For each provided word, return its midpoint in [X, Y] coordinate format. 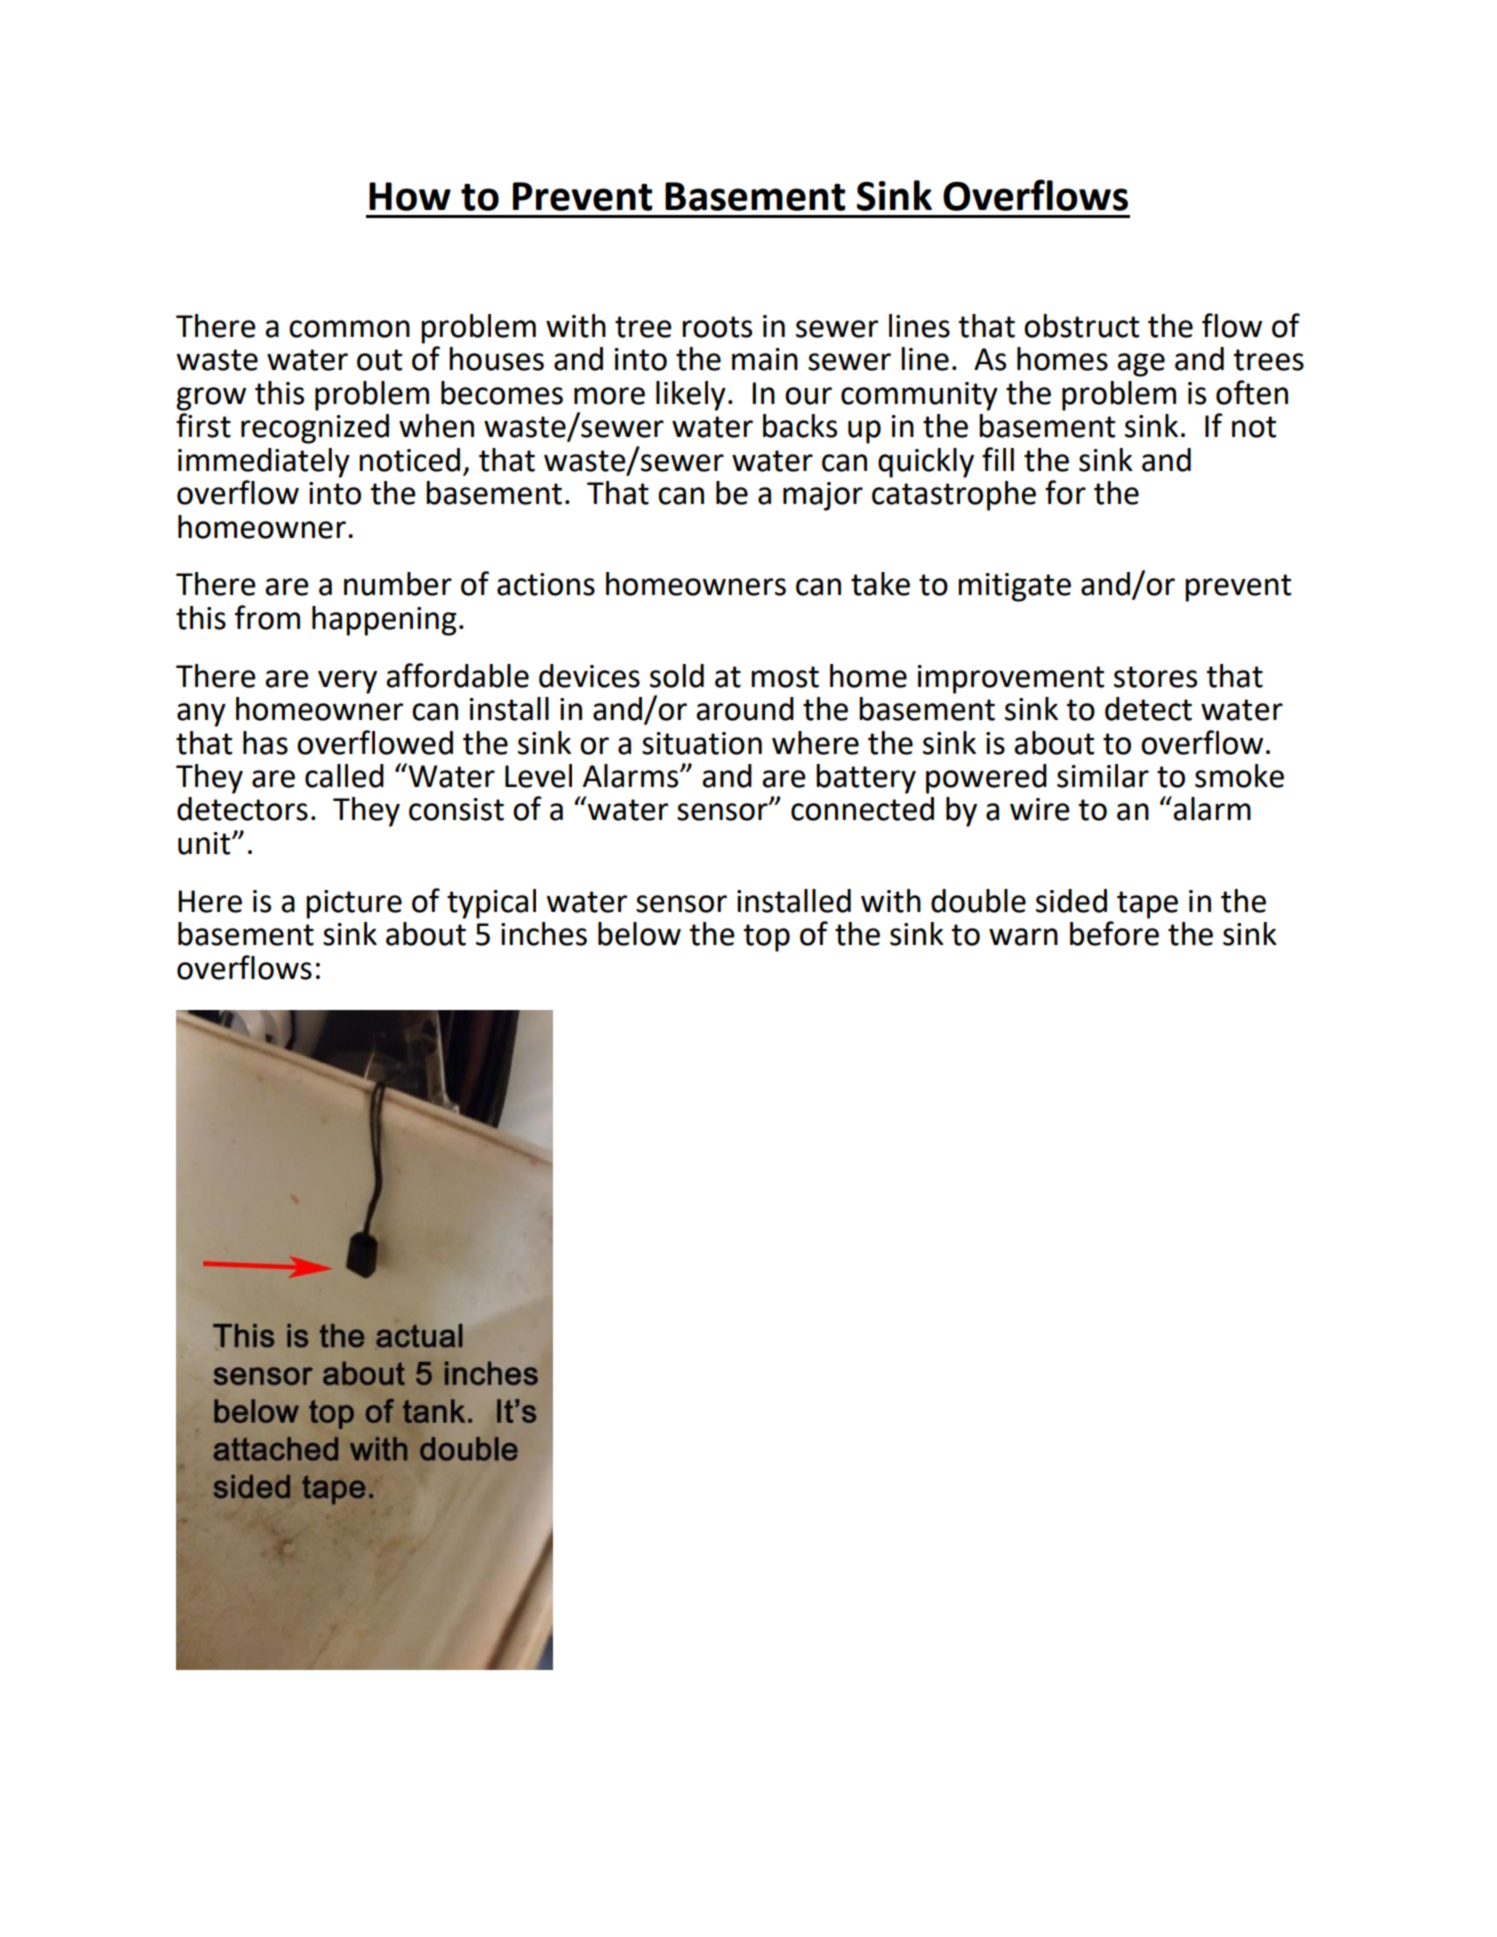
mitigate [1014, 587]
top [767, 938]
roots [717, 327]
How [410, 196]
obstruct [1081, 326]
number [398, 584]
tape [1147, 905]
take [880, 584]
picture [354, 904]
